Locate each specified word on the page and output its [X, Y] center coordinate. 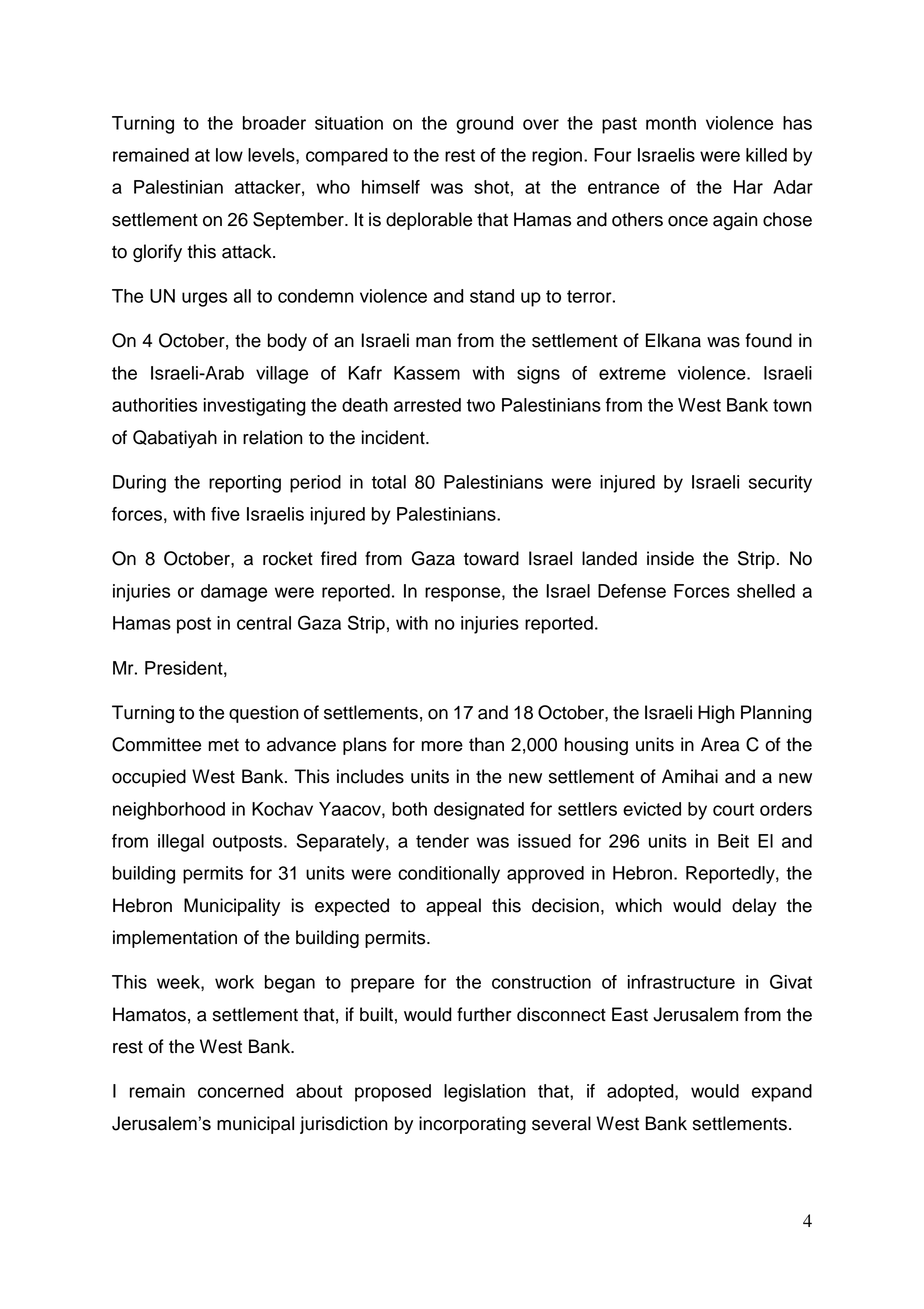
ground [484, 125]
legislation [485, 1093]
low [229, 155]
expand [782, 1093]
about [319, 1091]
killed [766, 155]
